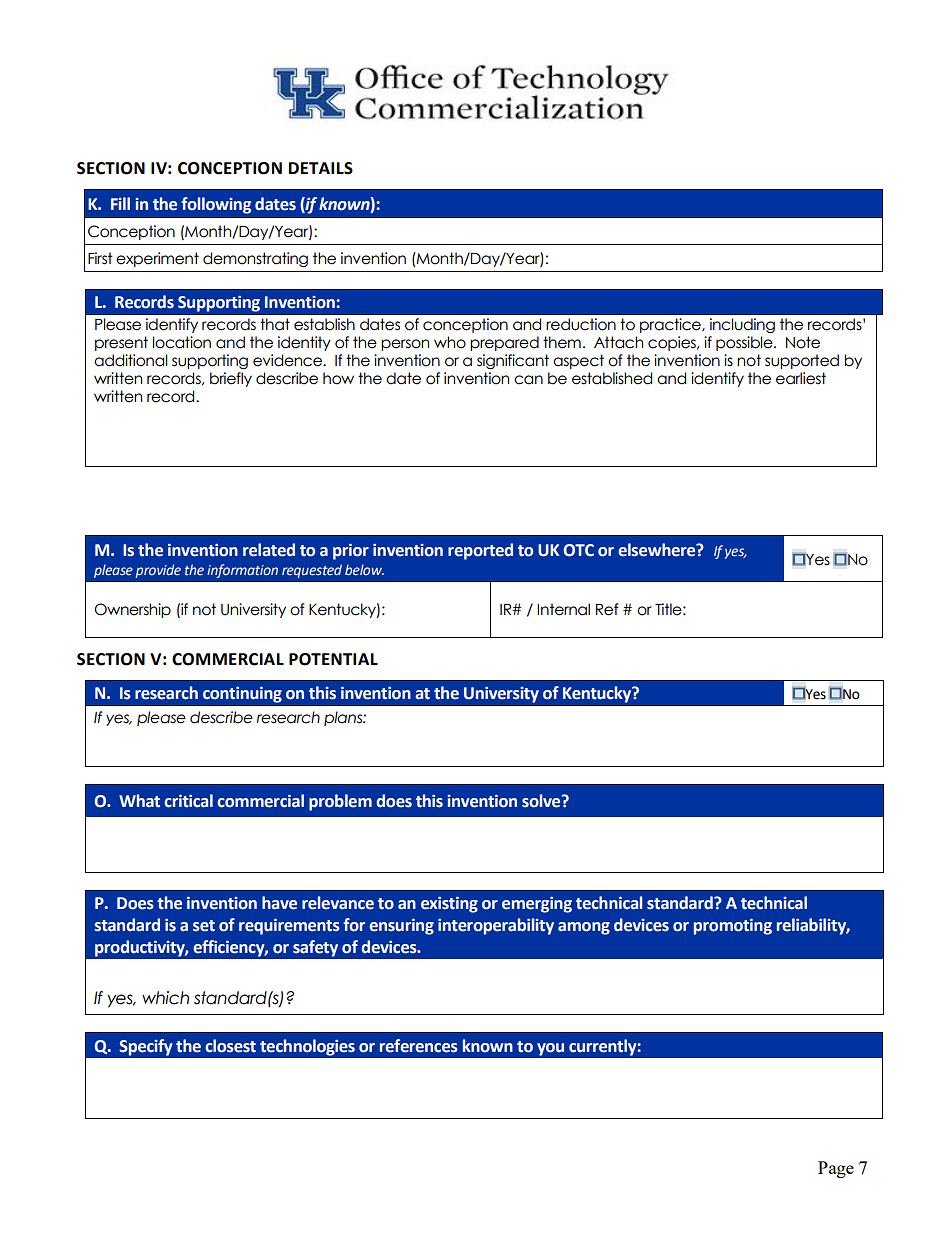  Describe the element at coordinates (216, 205) in the document. I see `following` at that location.
